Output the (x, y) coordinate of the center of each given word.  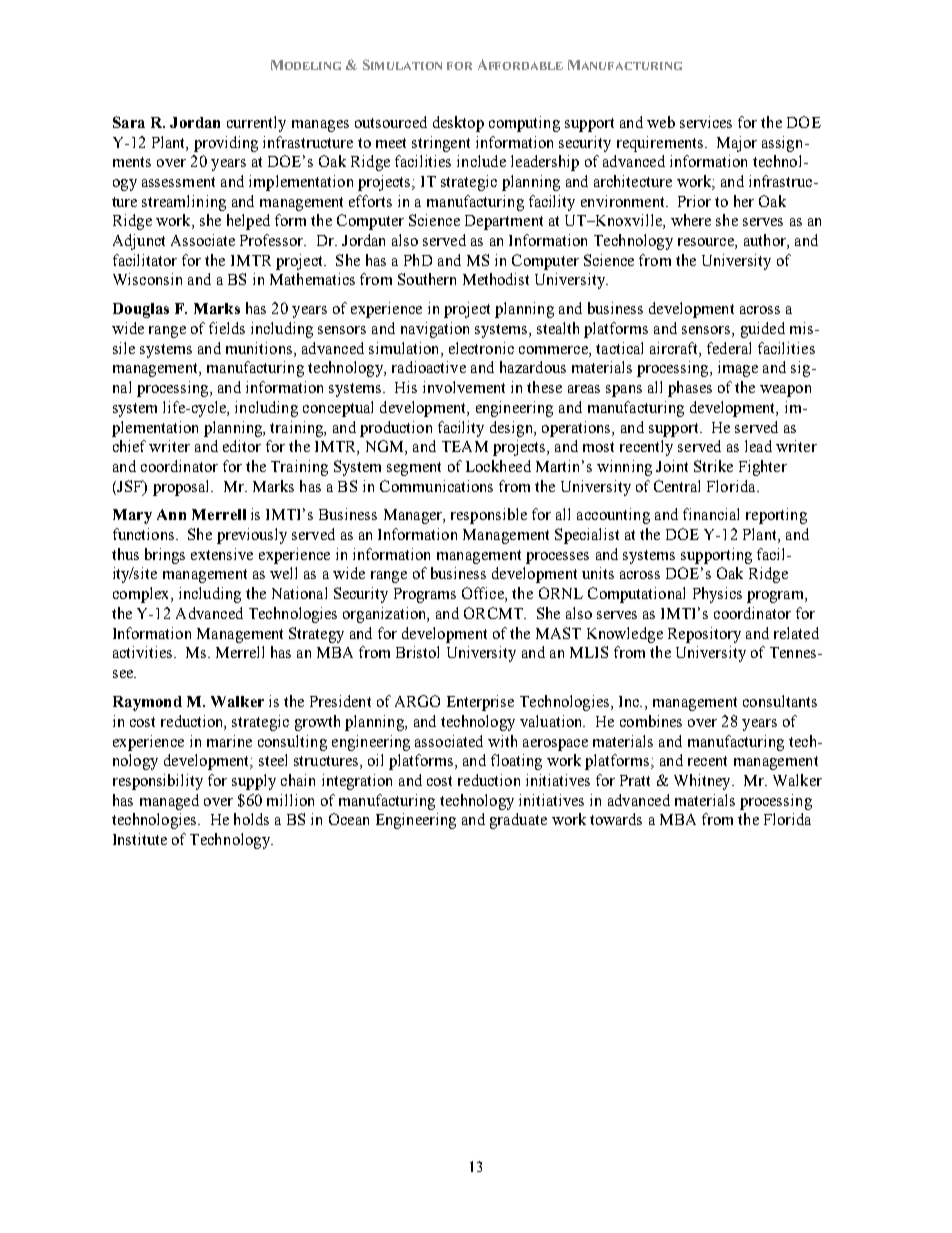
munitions (259, 348)
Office (484, 594)
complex (142, 595)
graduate (518, 821)
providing (226, 144)
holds (251, 819)
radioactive (429, 367)
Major (737, 144)
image (738, 369)
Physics (717, 595)
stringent (441, 144)
